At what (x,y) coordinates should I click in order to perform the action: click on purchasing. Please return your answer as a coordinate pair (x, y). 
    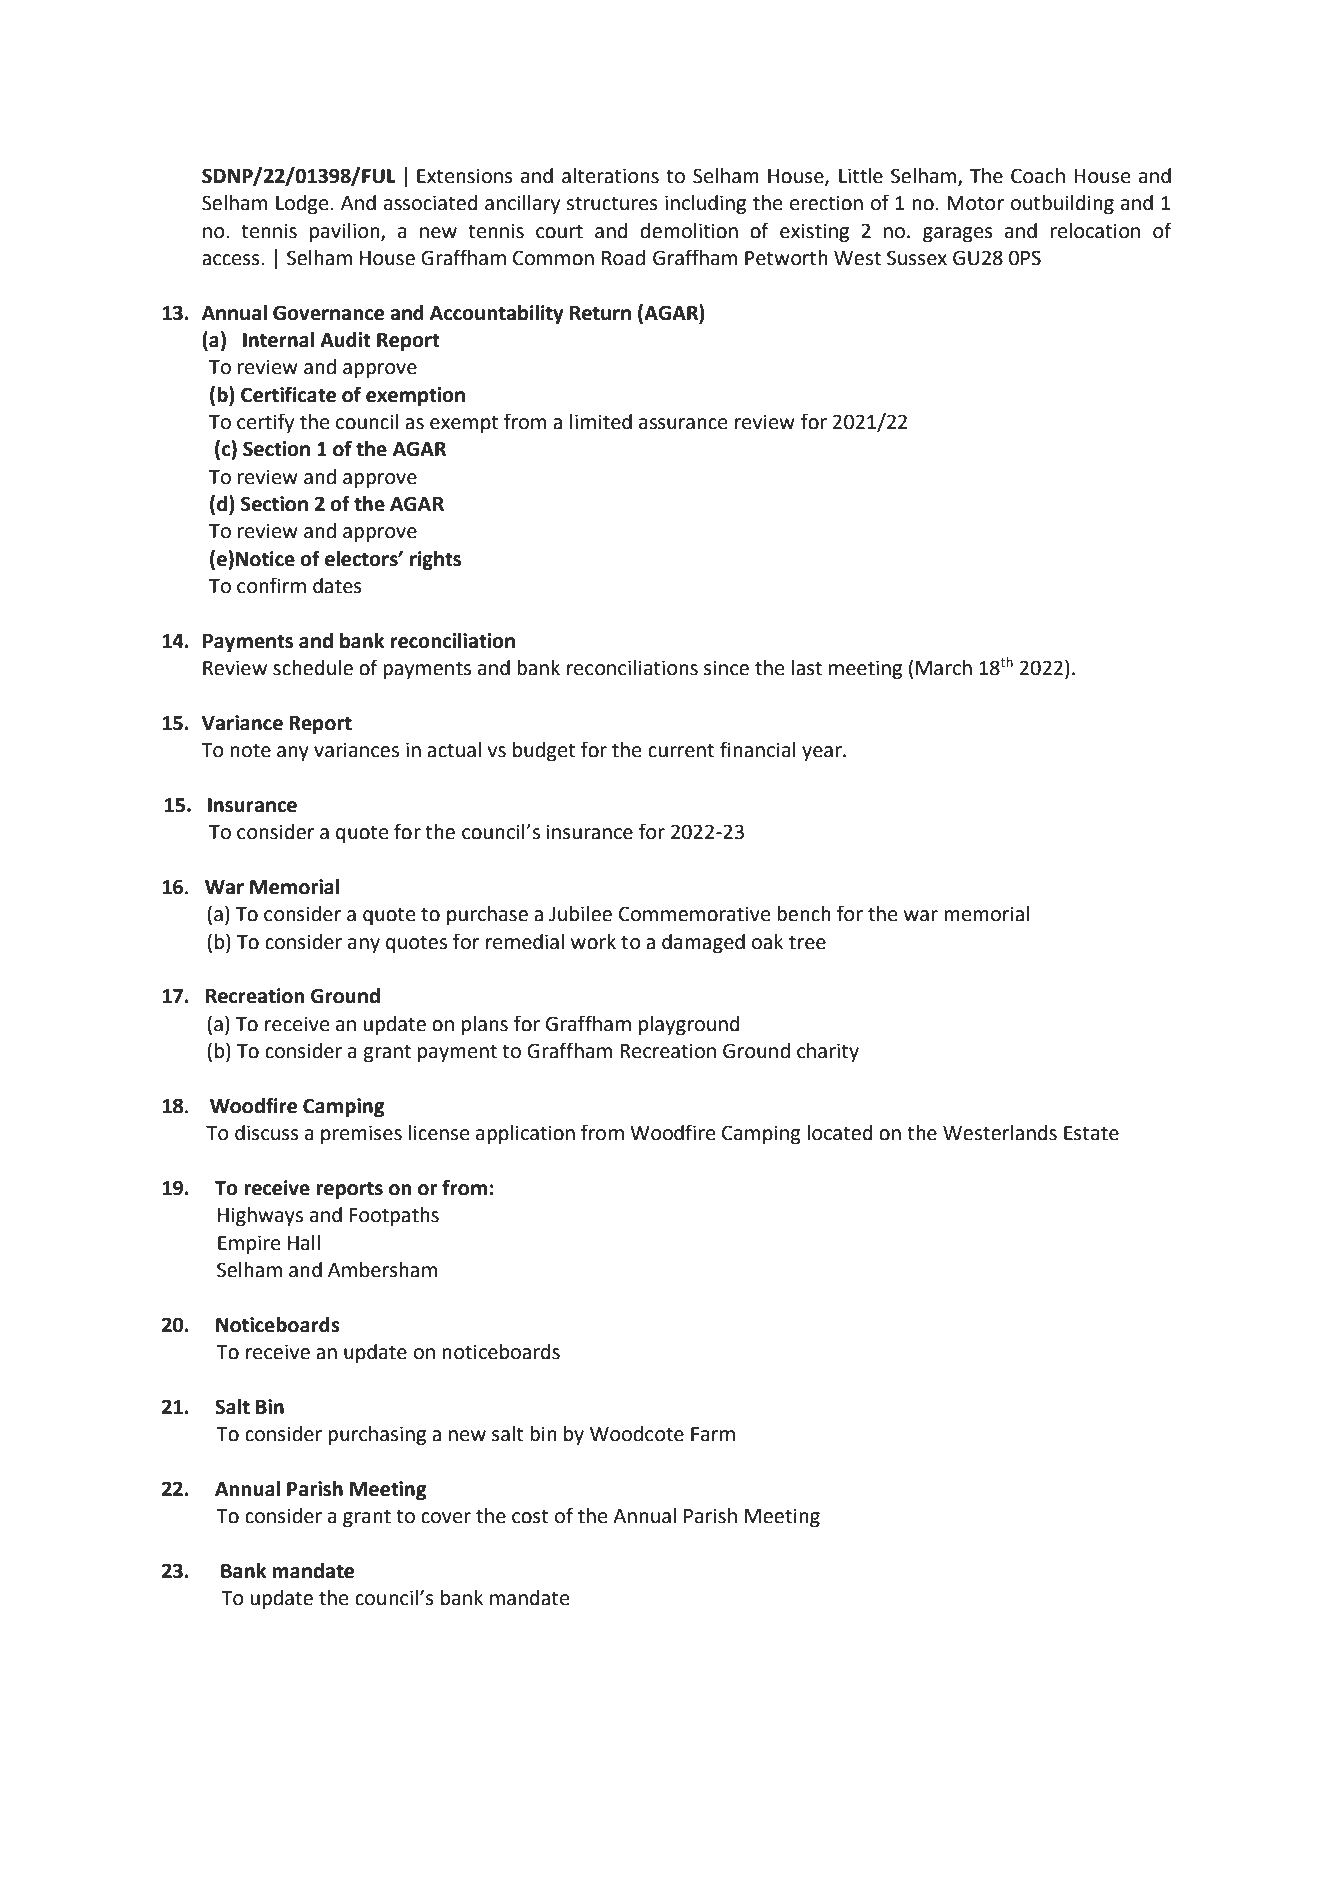
    Looking at the image, I should click on (377, 1436).
